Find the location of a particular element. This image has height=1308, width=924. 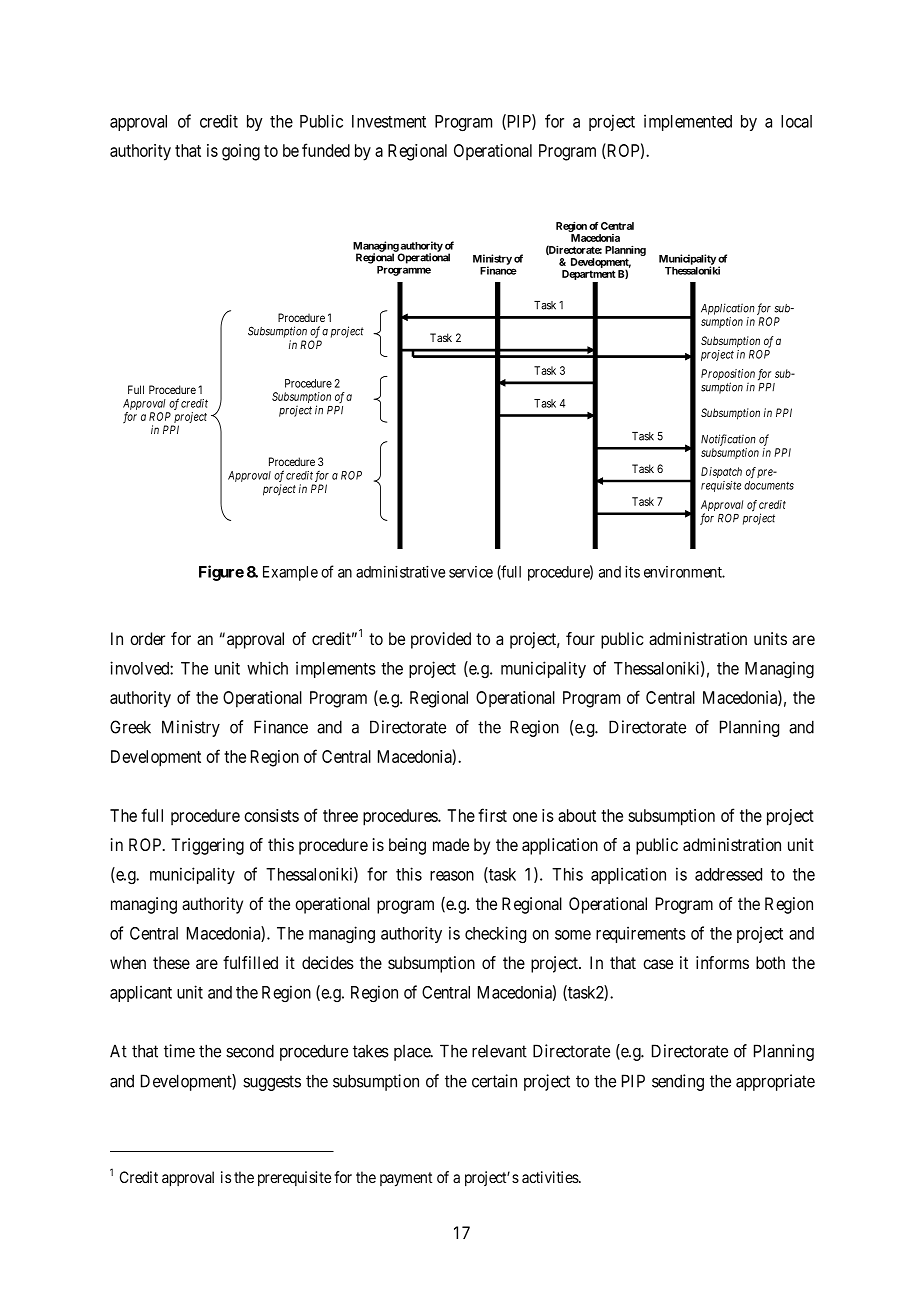

Investment is located at coordinates (389, 121).
